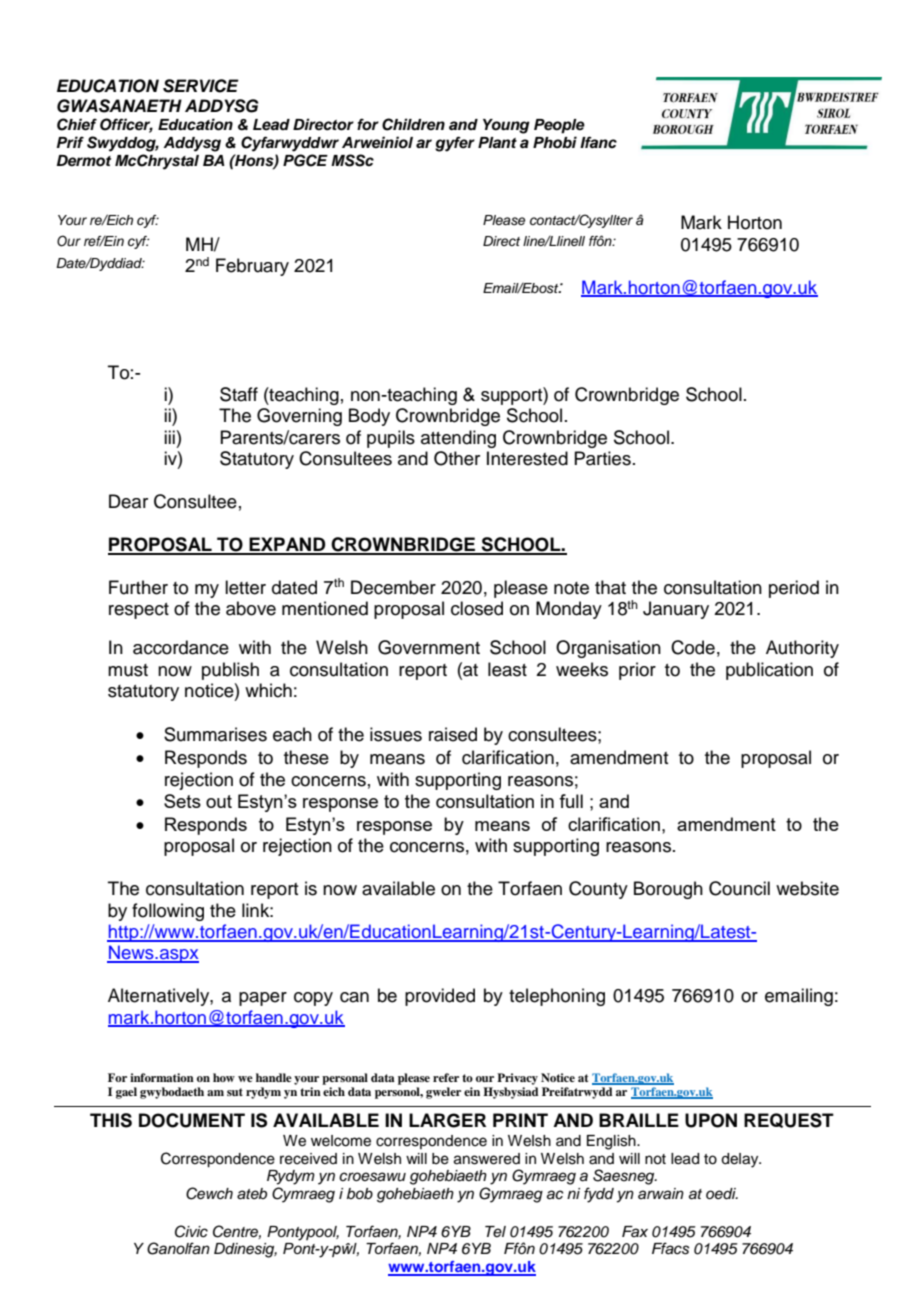 The image size is (924, 1307). I want to click on Government, so click(429, 647).
